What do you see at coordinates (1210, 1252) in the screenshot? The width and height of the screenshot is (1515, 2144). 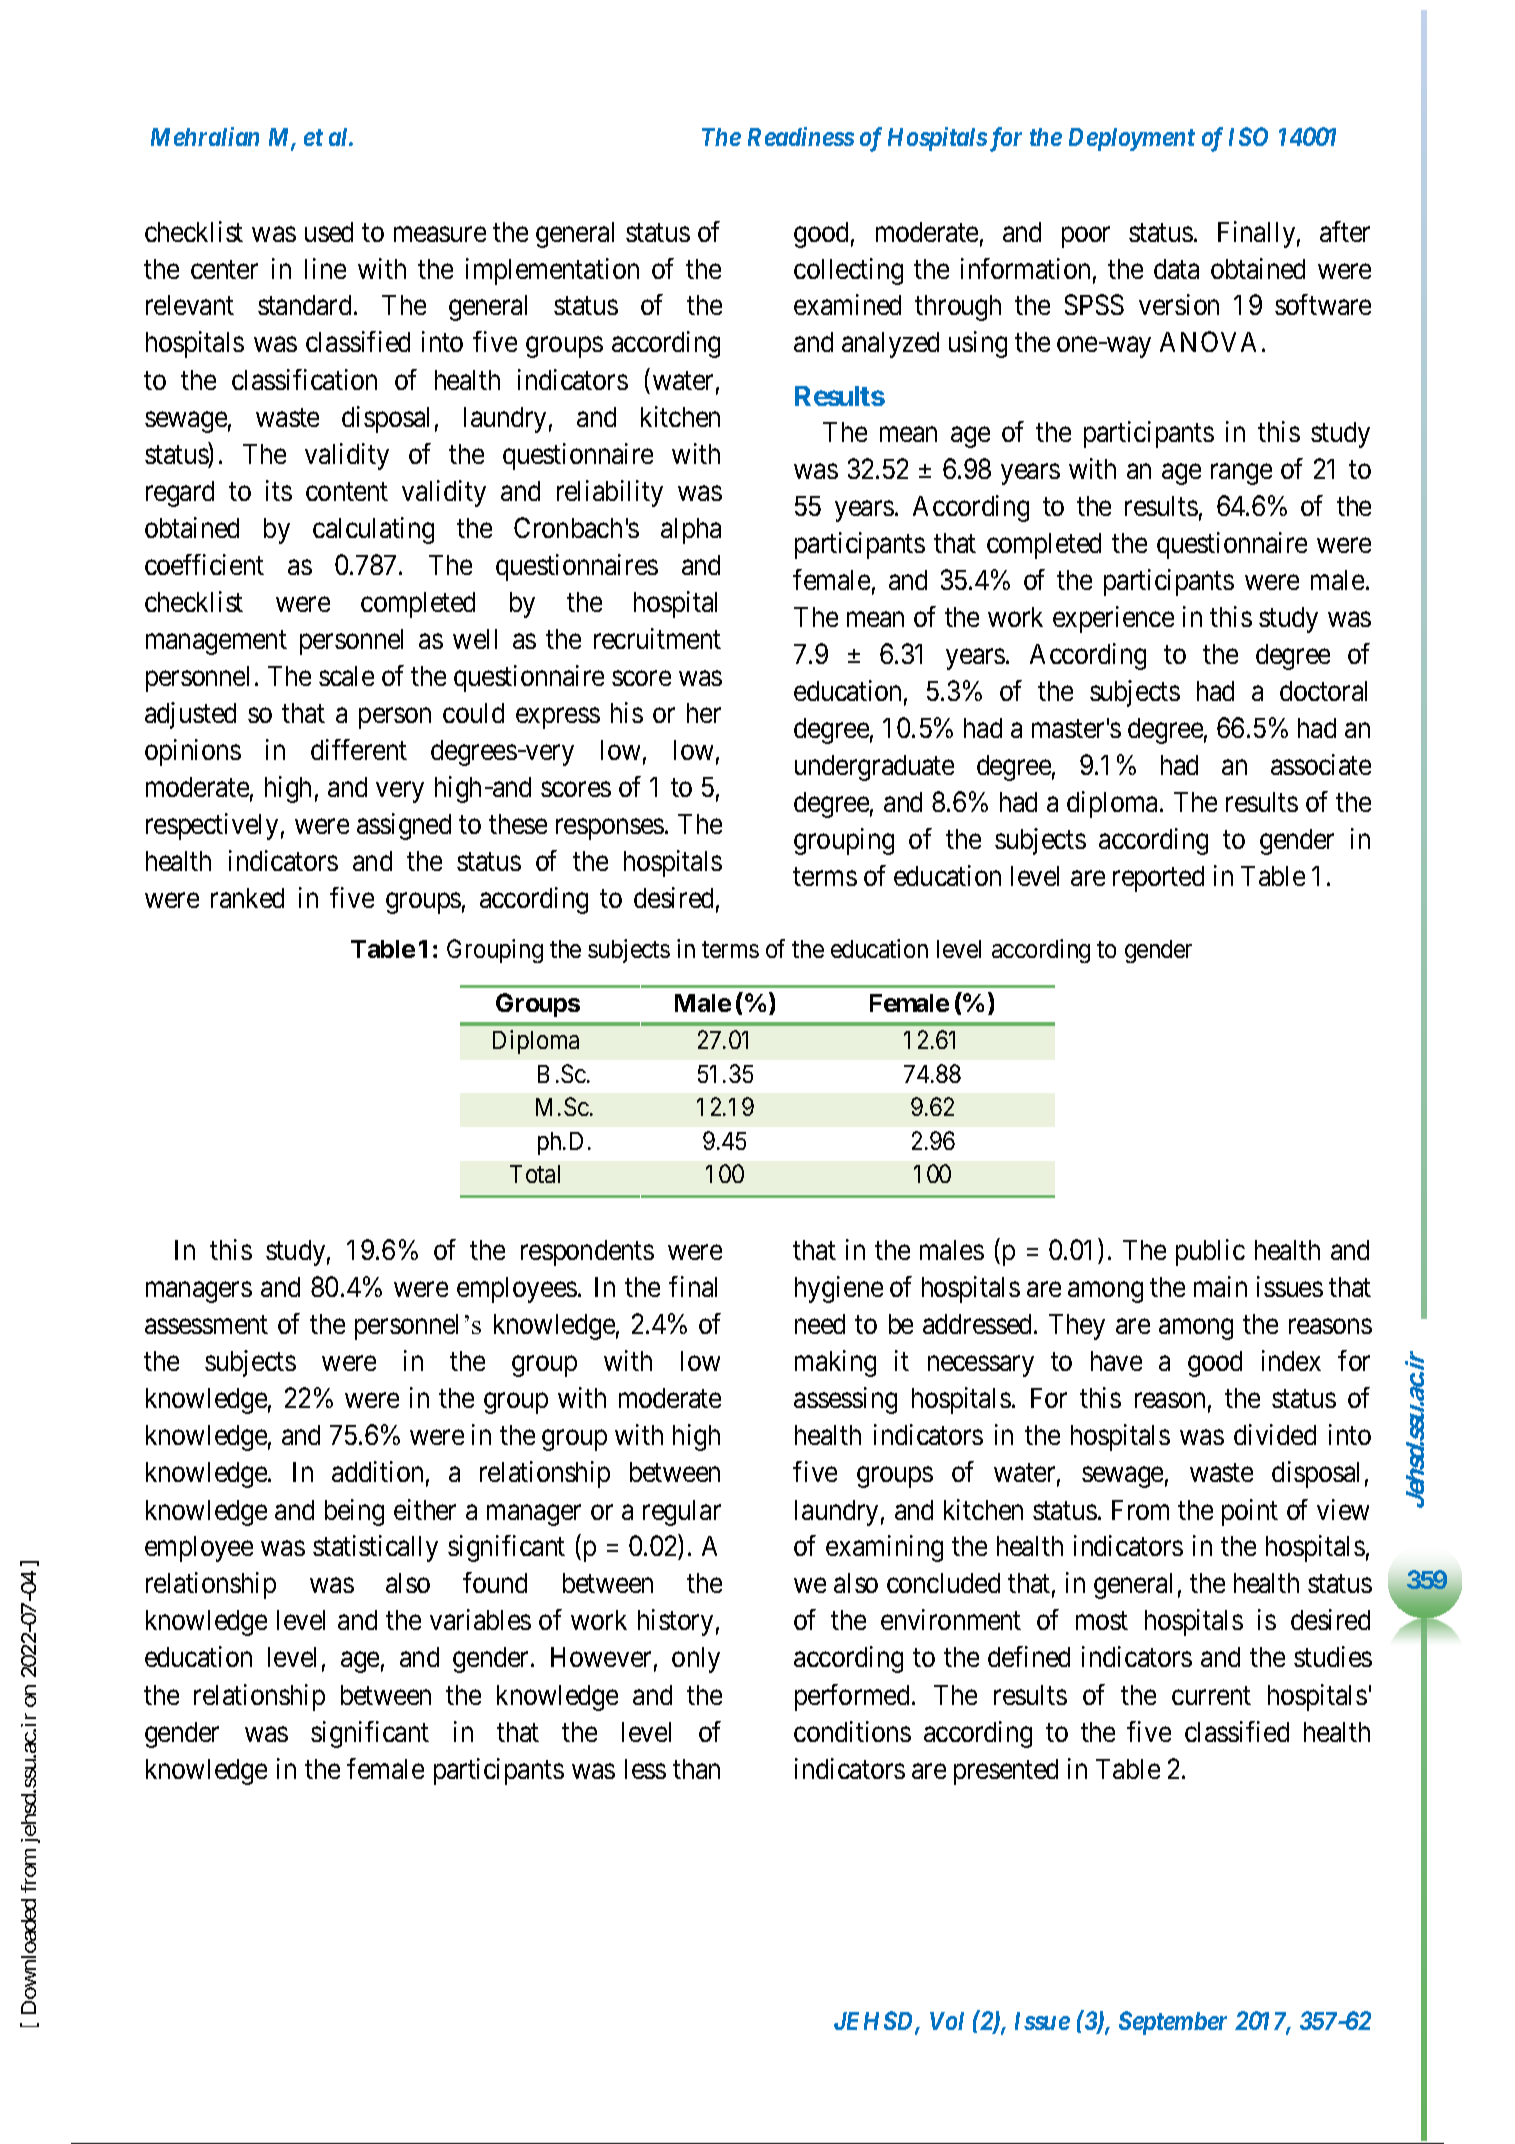 I see `public` at bounding box center [1210, 1252].
